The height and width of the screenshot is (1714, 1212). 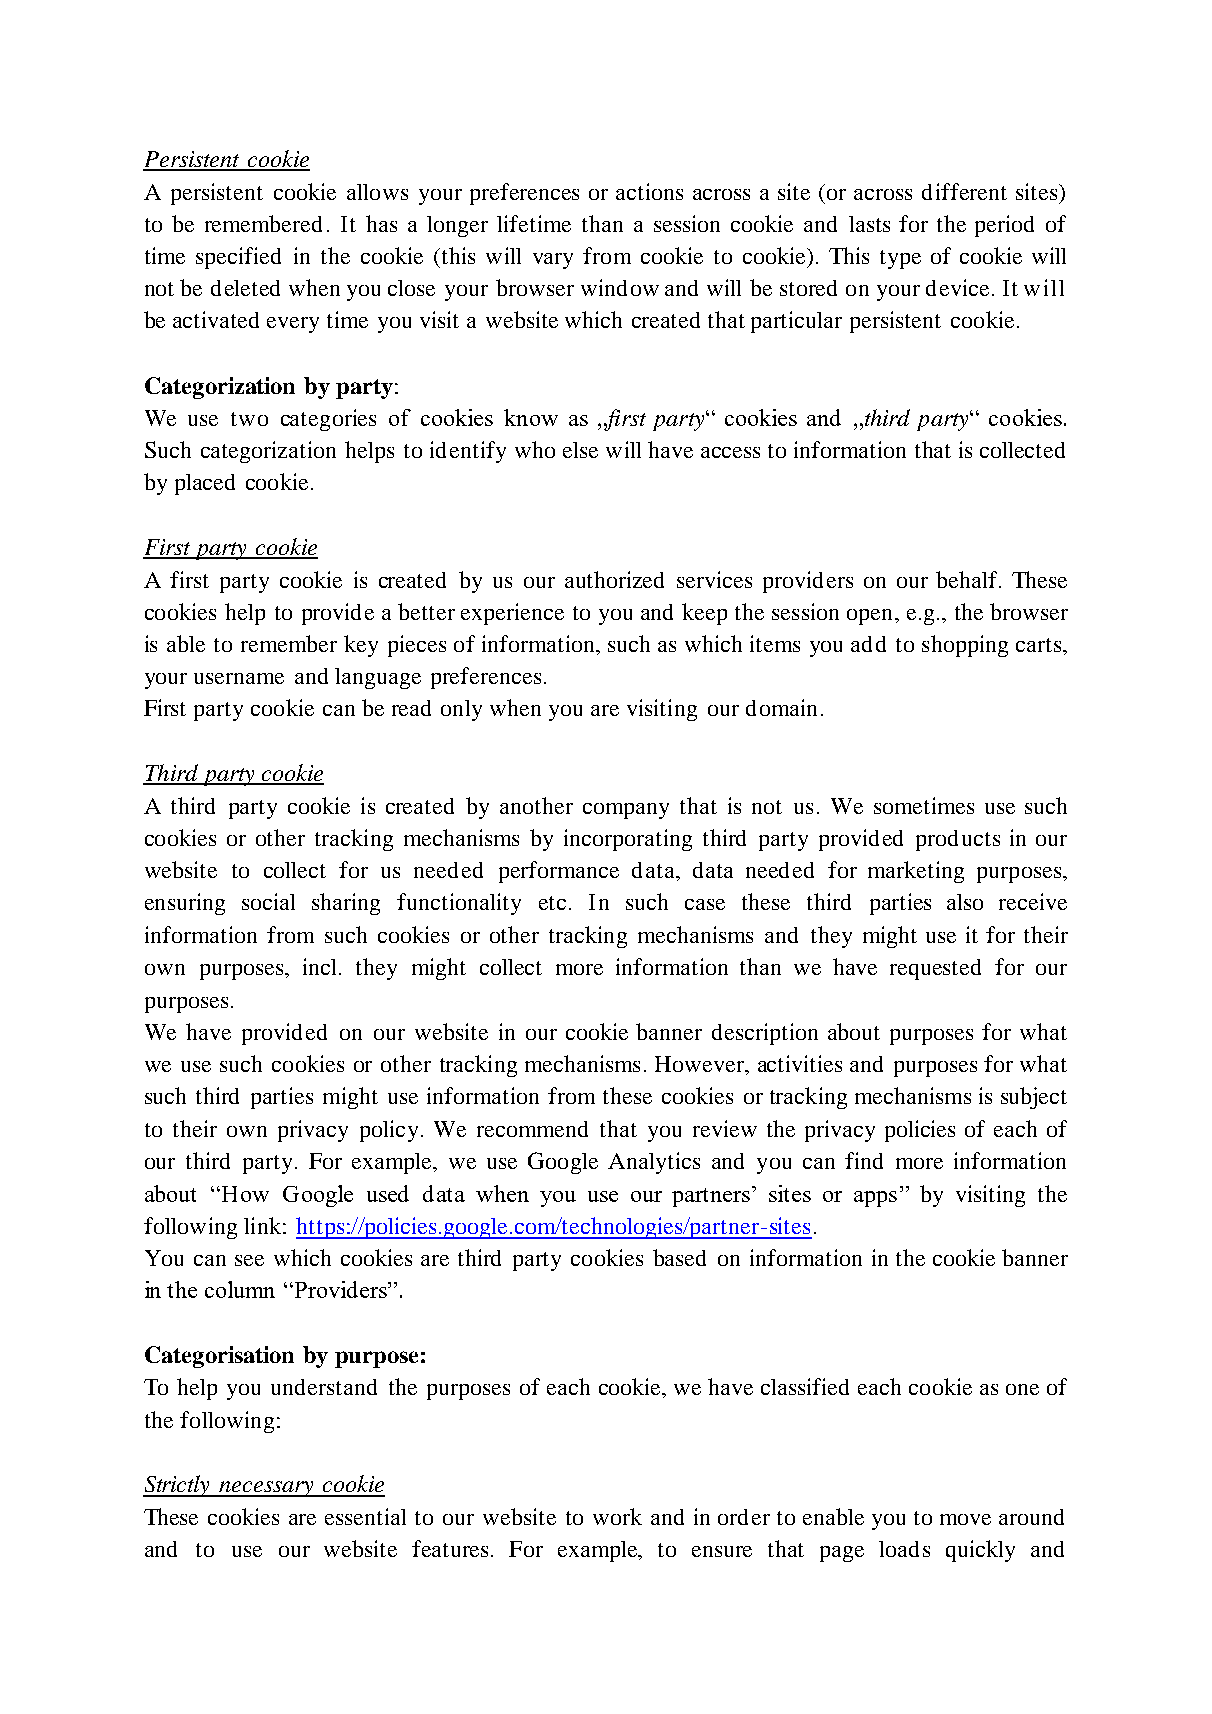 I want to click on work, so click(x=617, y=1516).
